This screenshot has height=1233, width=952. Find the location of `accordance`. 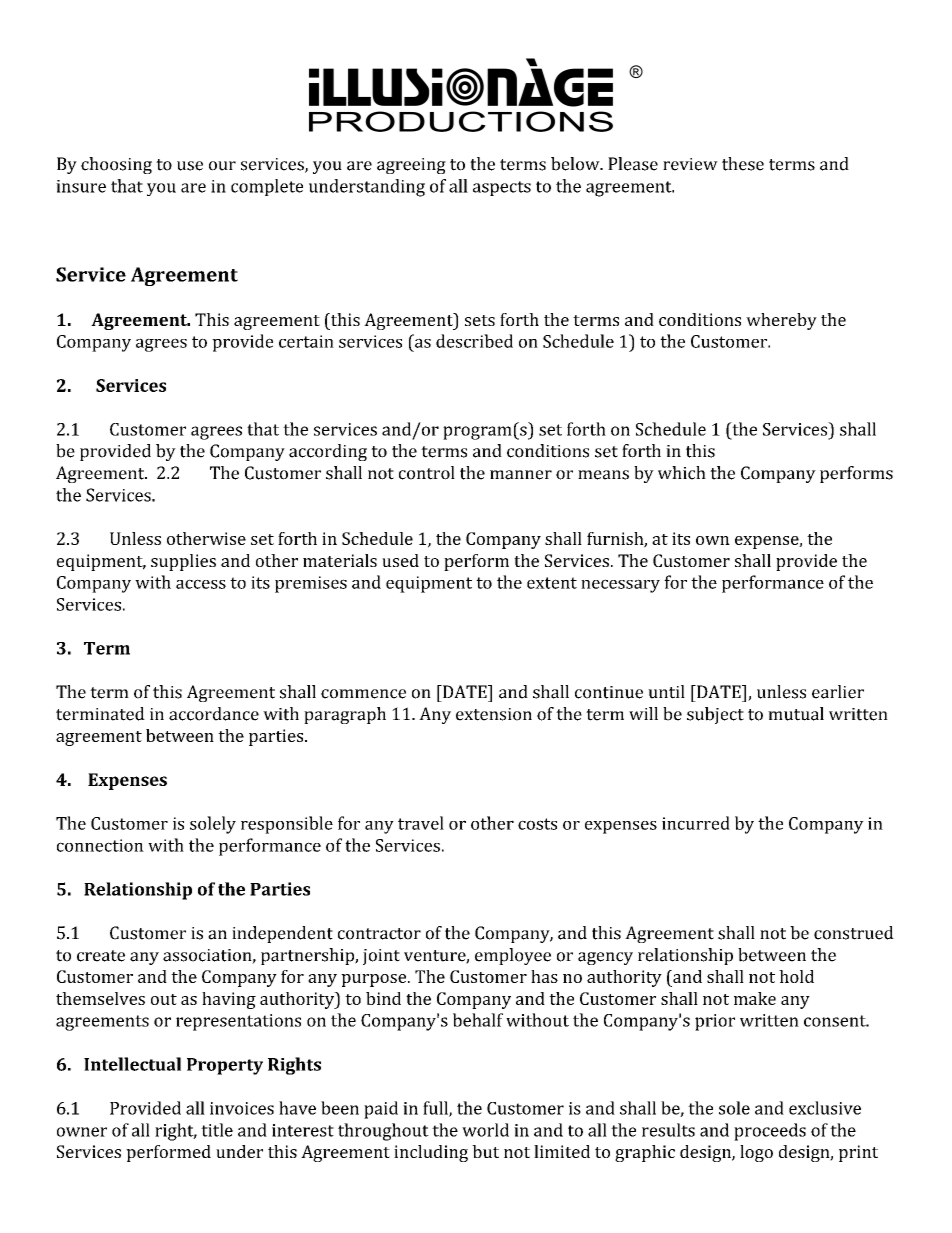

accordance is located at coordinates (214, 714).
